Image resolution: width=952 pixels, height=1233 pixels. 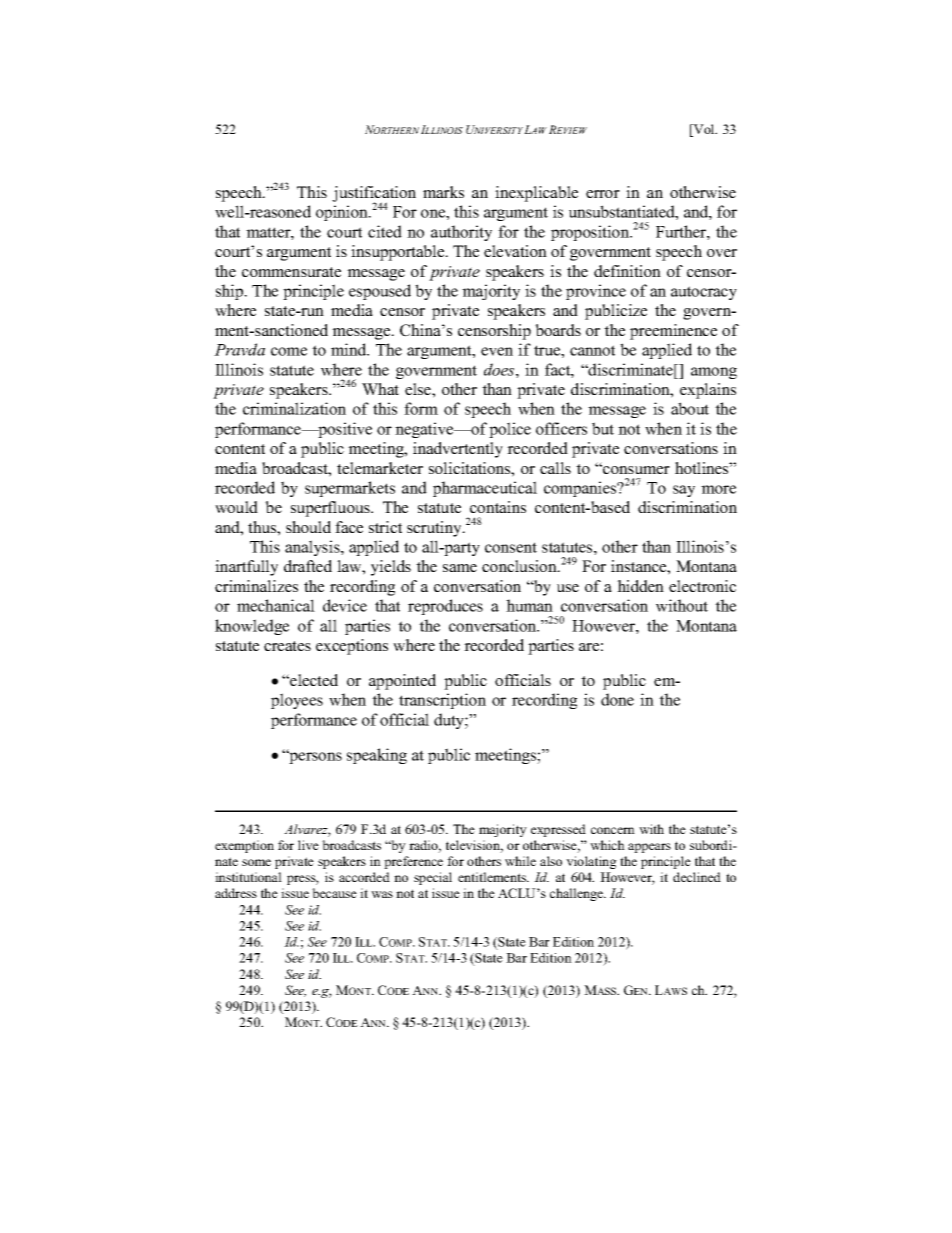 What do you see at coordinates (640, 586) in the image?
I see `hidden` at bounding box center [640, 586].
